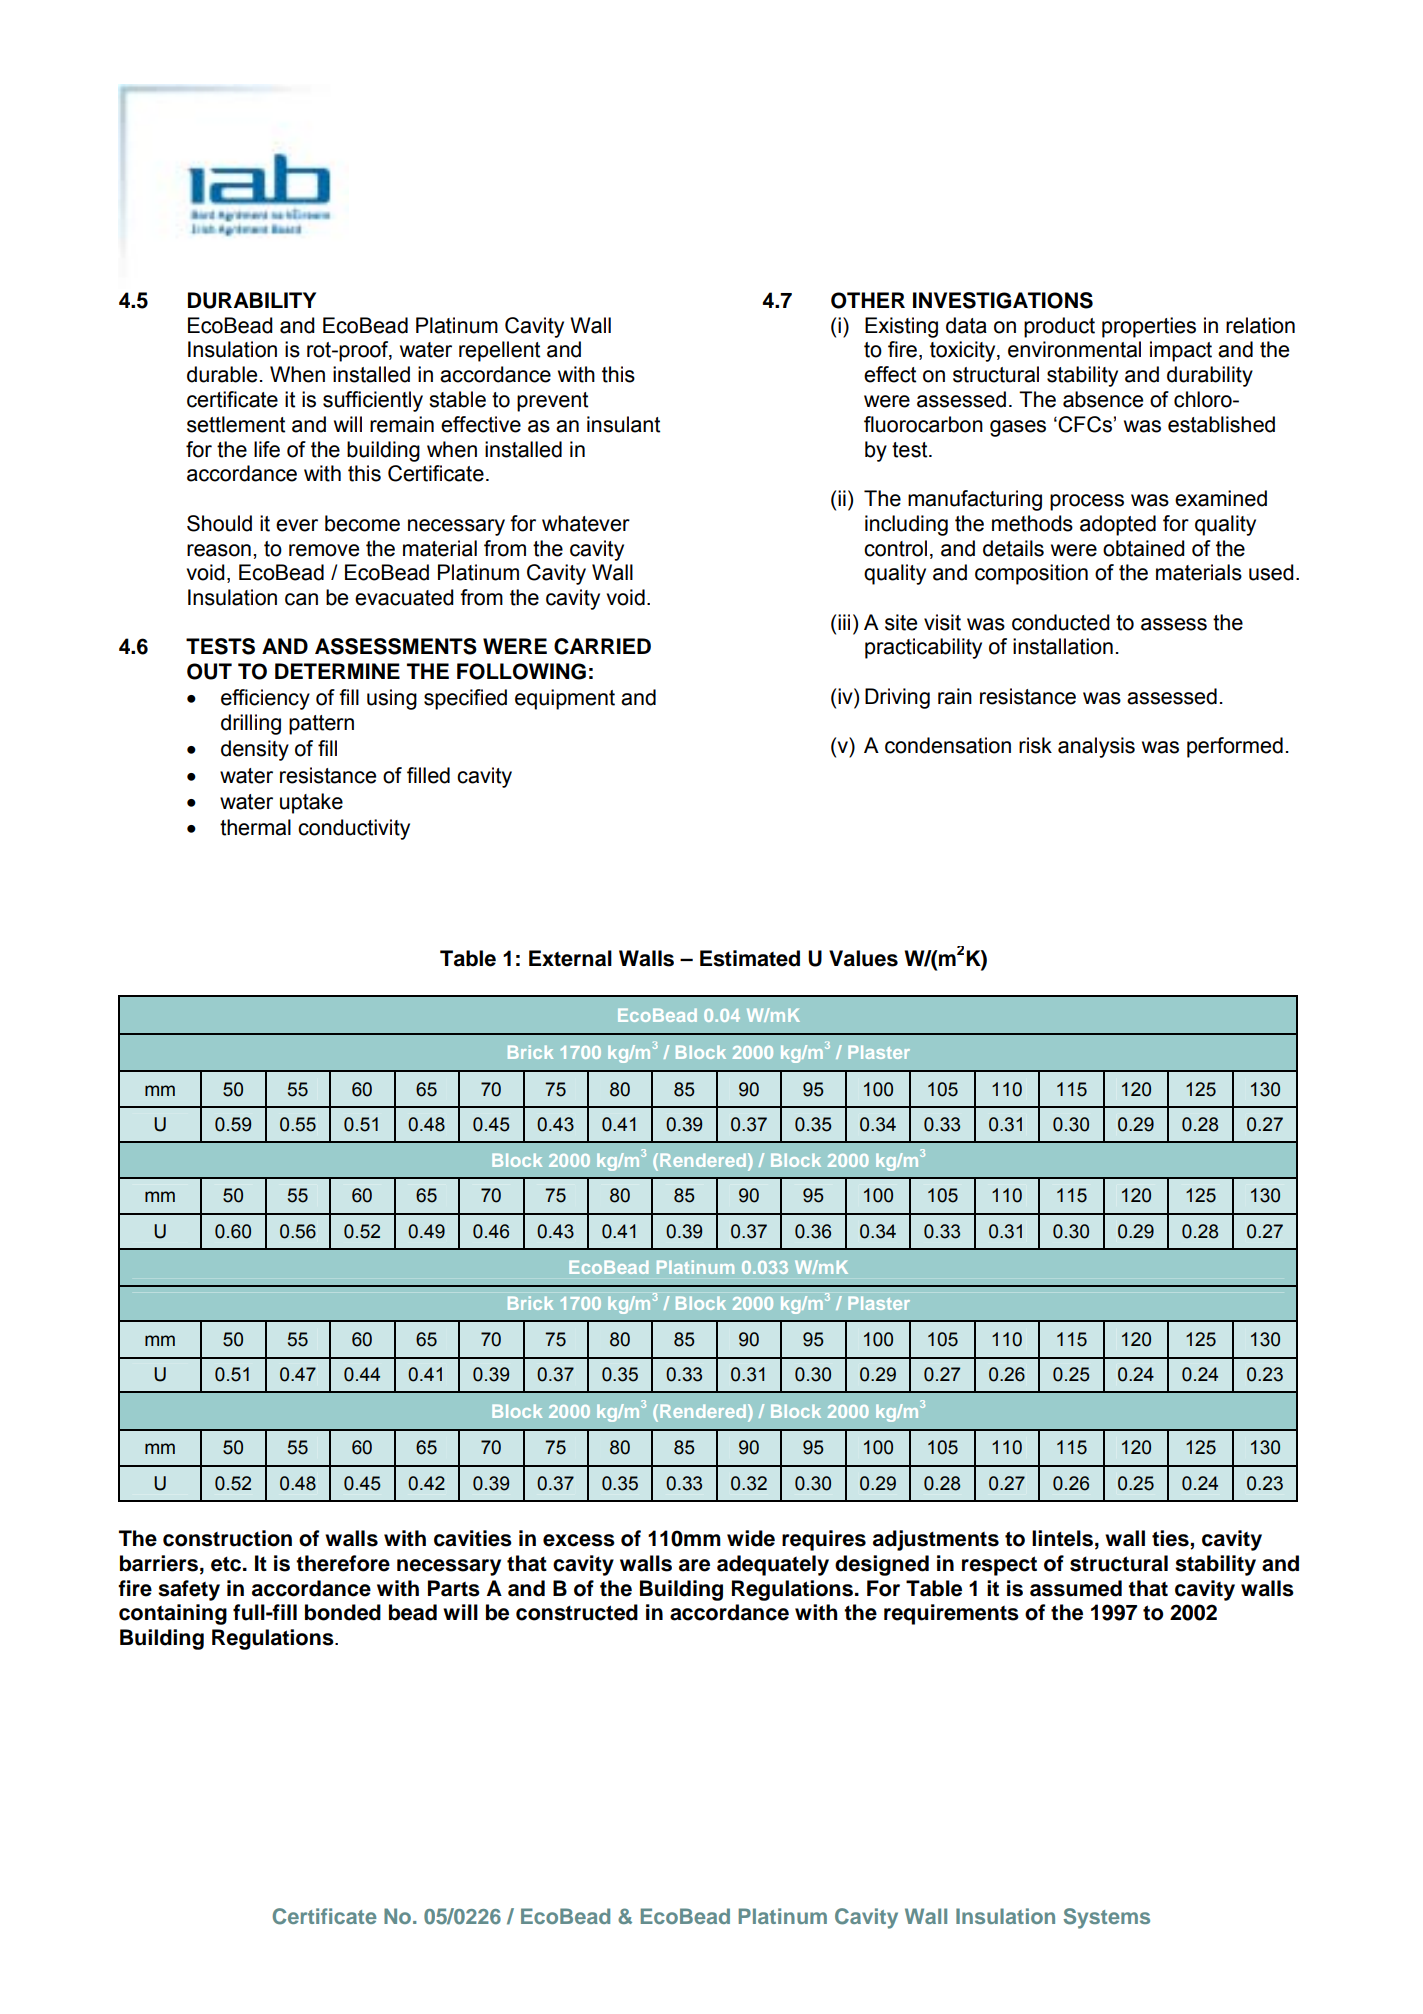 The height and width of the screenshot is (2014, 1423). I want to click on impact, so click(1181, 351).
